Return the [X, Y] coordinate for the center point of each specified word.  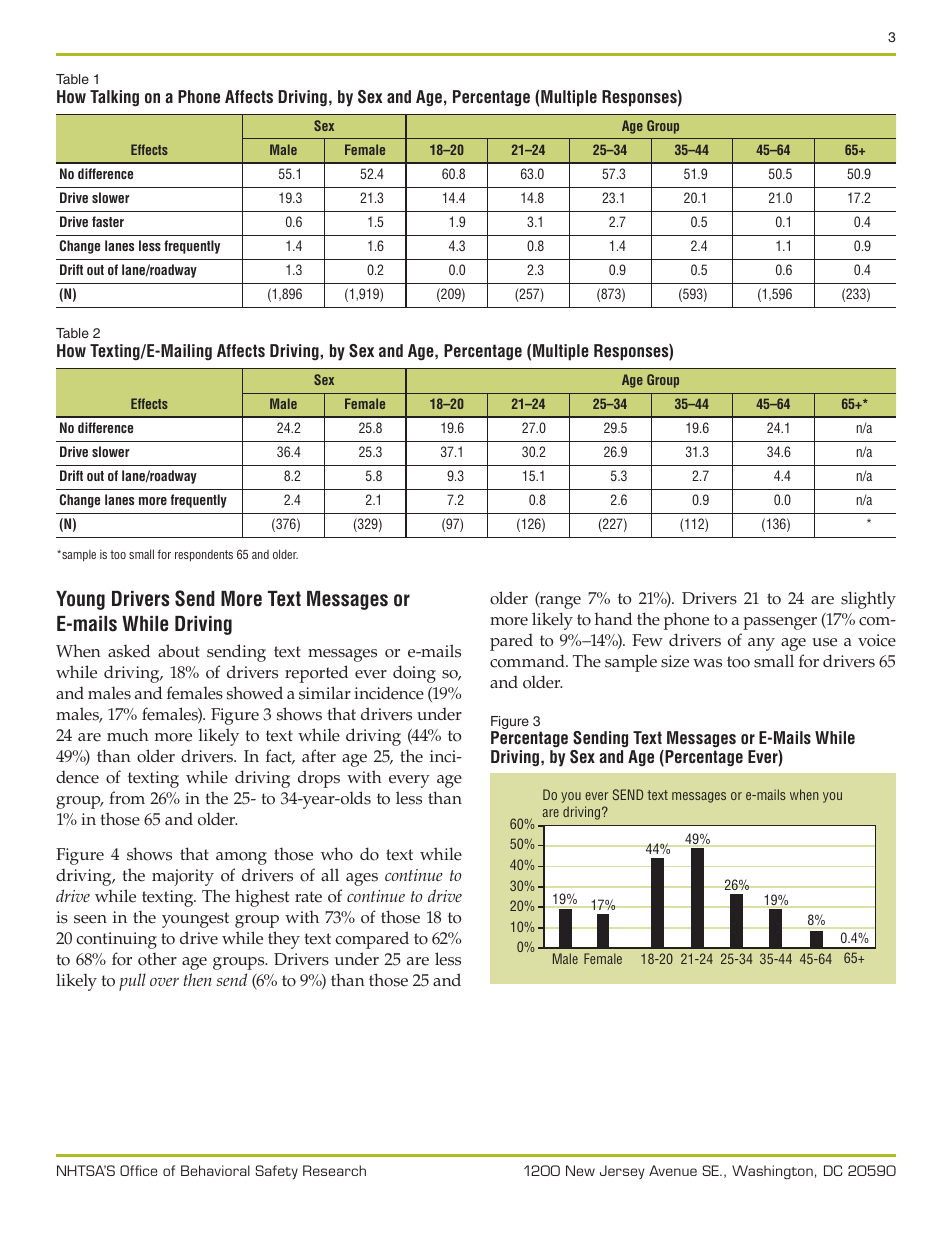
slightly [868, 600]
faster [108, 221]
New [580, 1170]
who [337, 854]
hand [613, 618]
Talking [114, 98]
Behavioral [215, 1170]
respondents [204, 556]
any [761, 644]
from [127, 798]
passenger [780, 623]
